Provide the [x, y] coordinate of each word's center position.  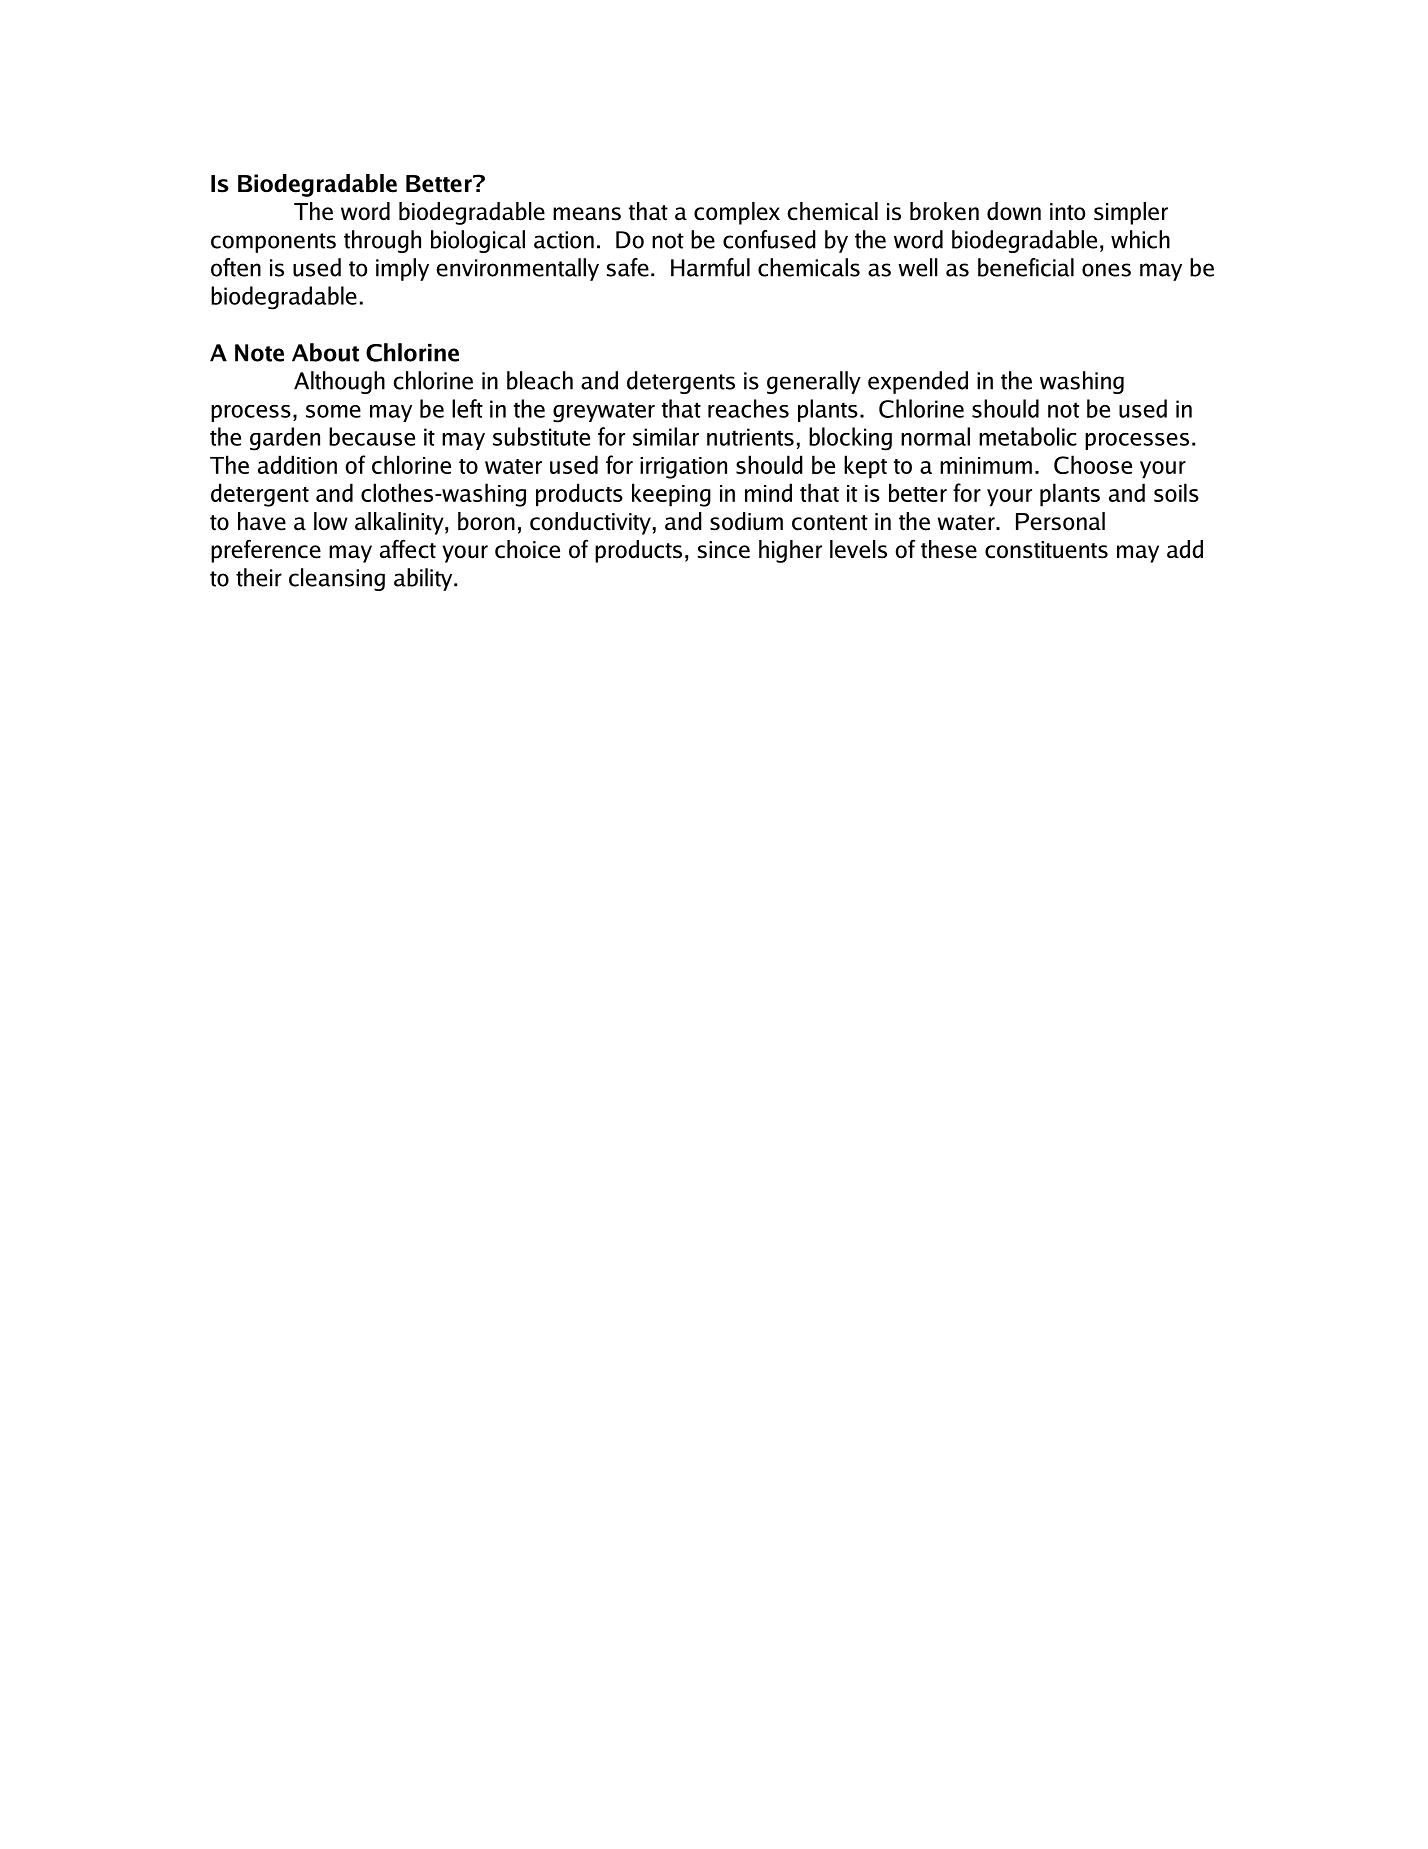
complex [737, 213]
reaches [748, 408]
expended [918, 382]
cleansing [337, 579]
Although [339, 382]
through [382, 241]
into [1067, 212]
